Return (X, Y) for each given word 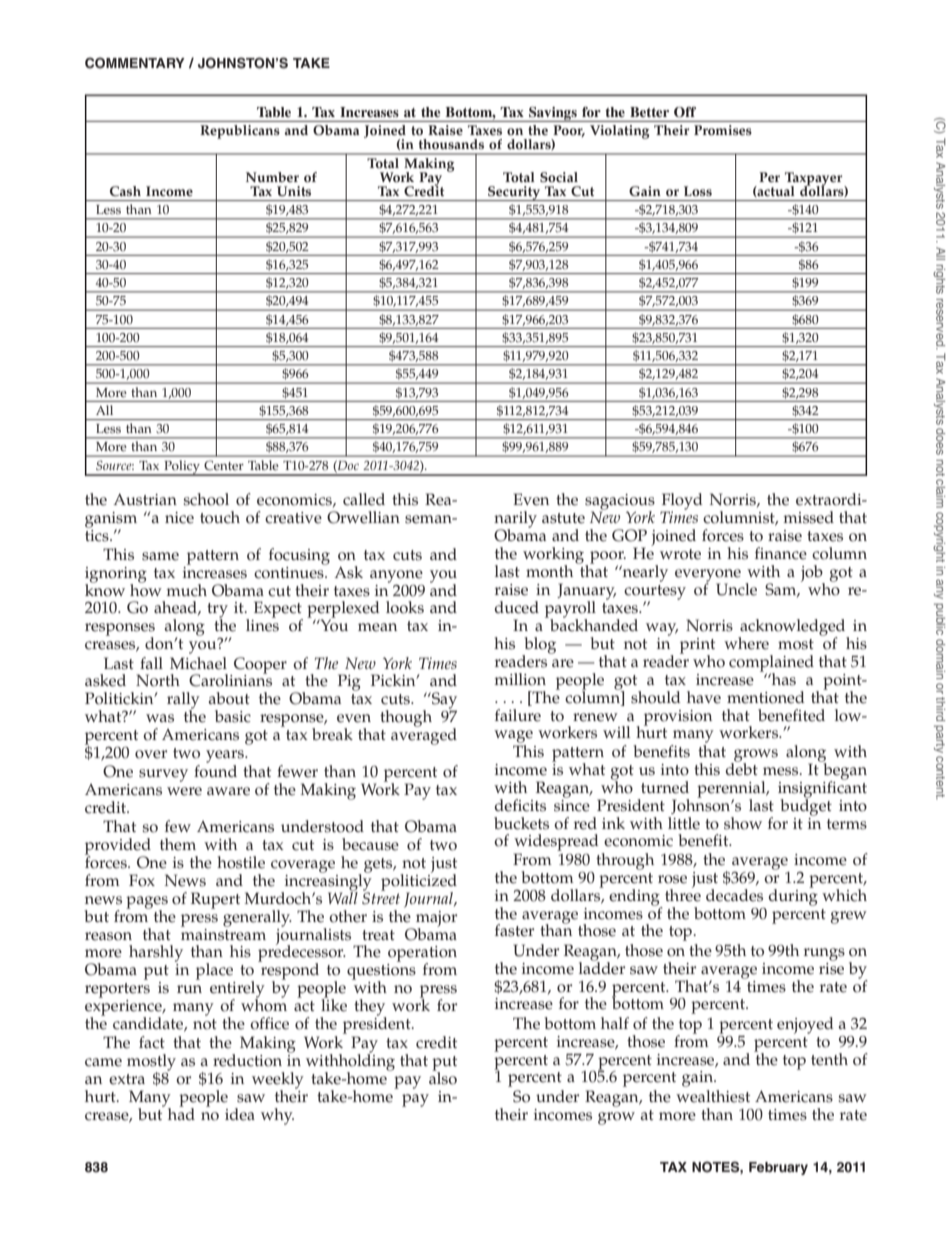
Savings (553, 114)
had (181, 1112)
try (217, 611)
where (746, 643)
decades (734, 895)
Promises (723, 130)
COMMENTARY (135, 63)
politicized (419, 882)
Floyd (682, 502)
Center (224, 465)
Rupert (215, 900)
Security (514, 193)
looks (405, 607)
